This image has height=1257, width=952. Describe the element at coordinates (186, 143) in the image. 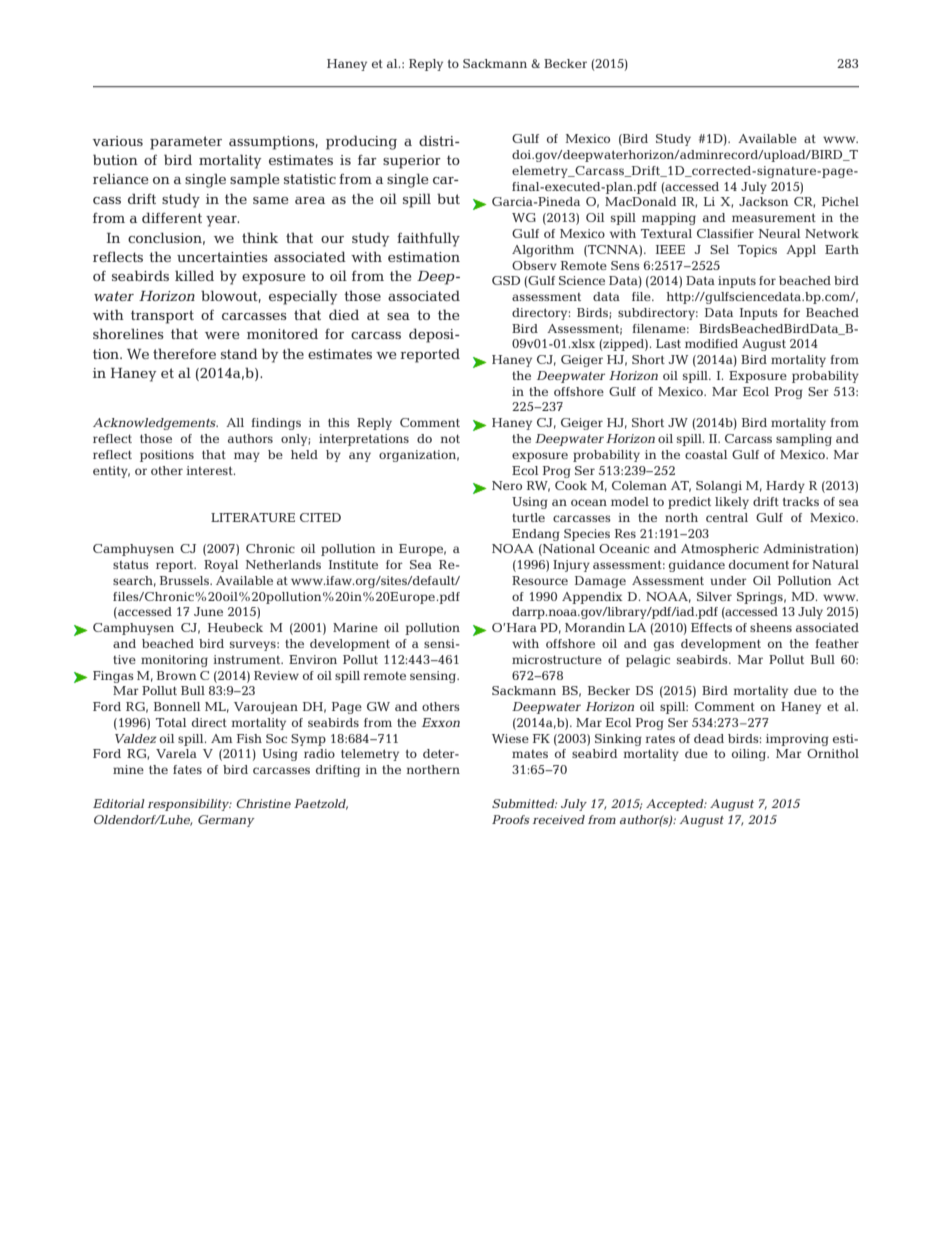

I see `parameter` at that location.
